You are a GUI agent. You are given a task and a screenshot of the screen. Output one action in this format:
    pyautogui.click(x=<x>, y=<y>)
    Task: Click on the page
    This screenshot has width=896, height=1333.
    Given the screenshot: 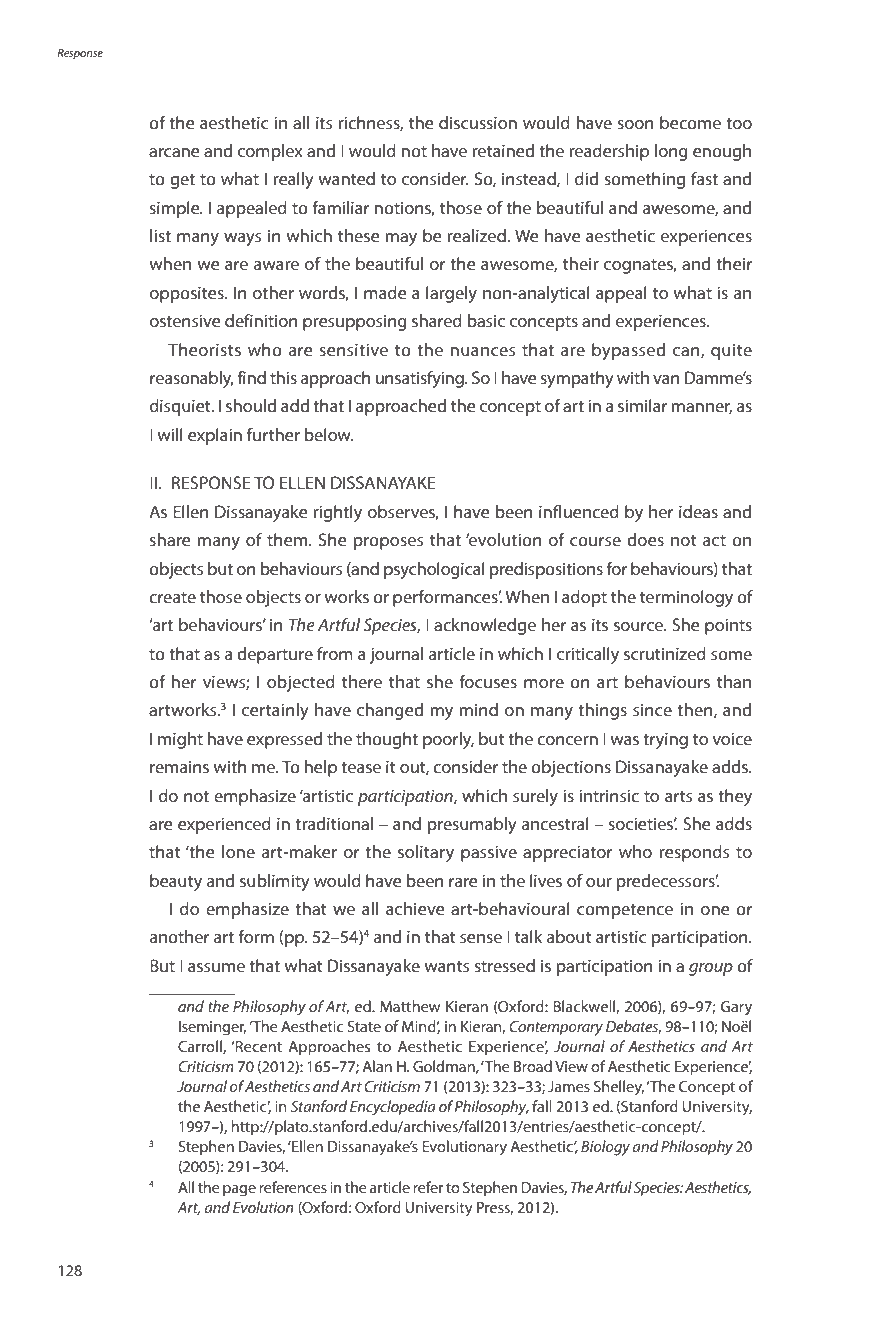 What is the action you would take?
    pyautogui.click(x=239, y=1191)
